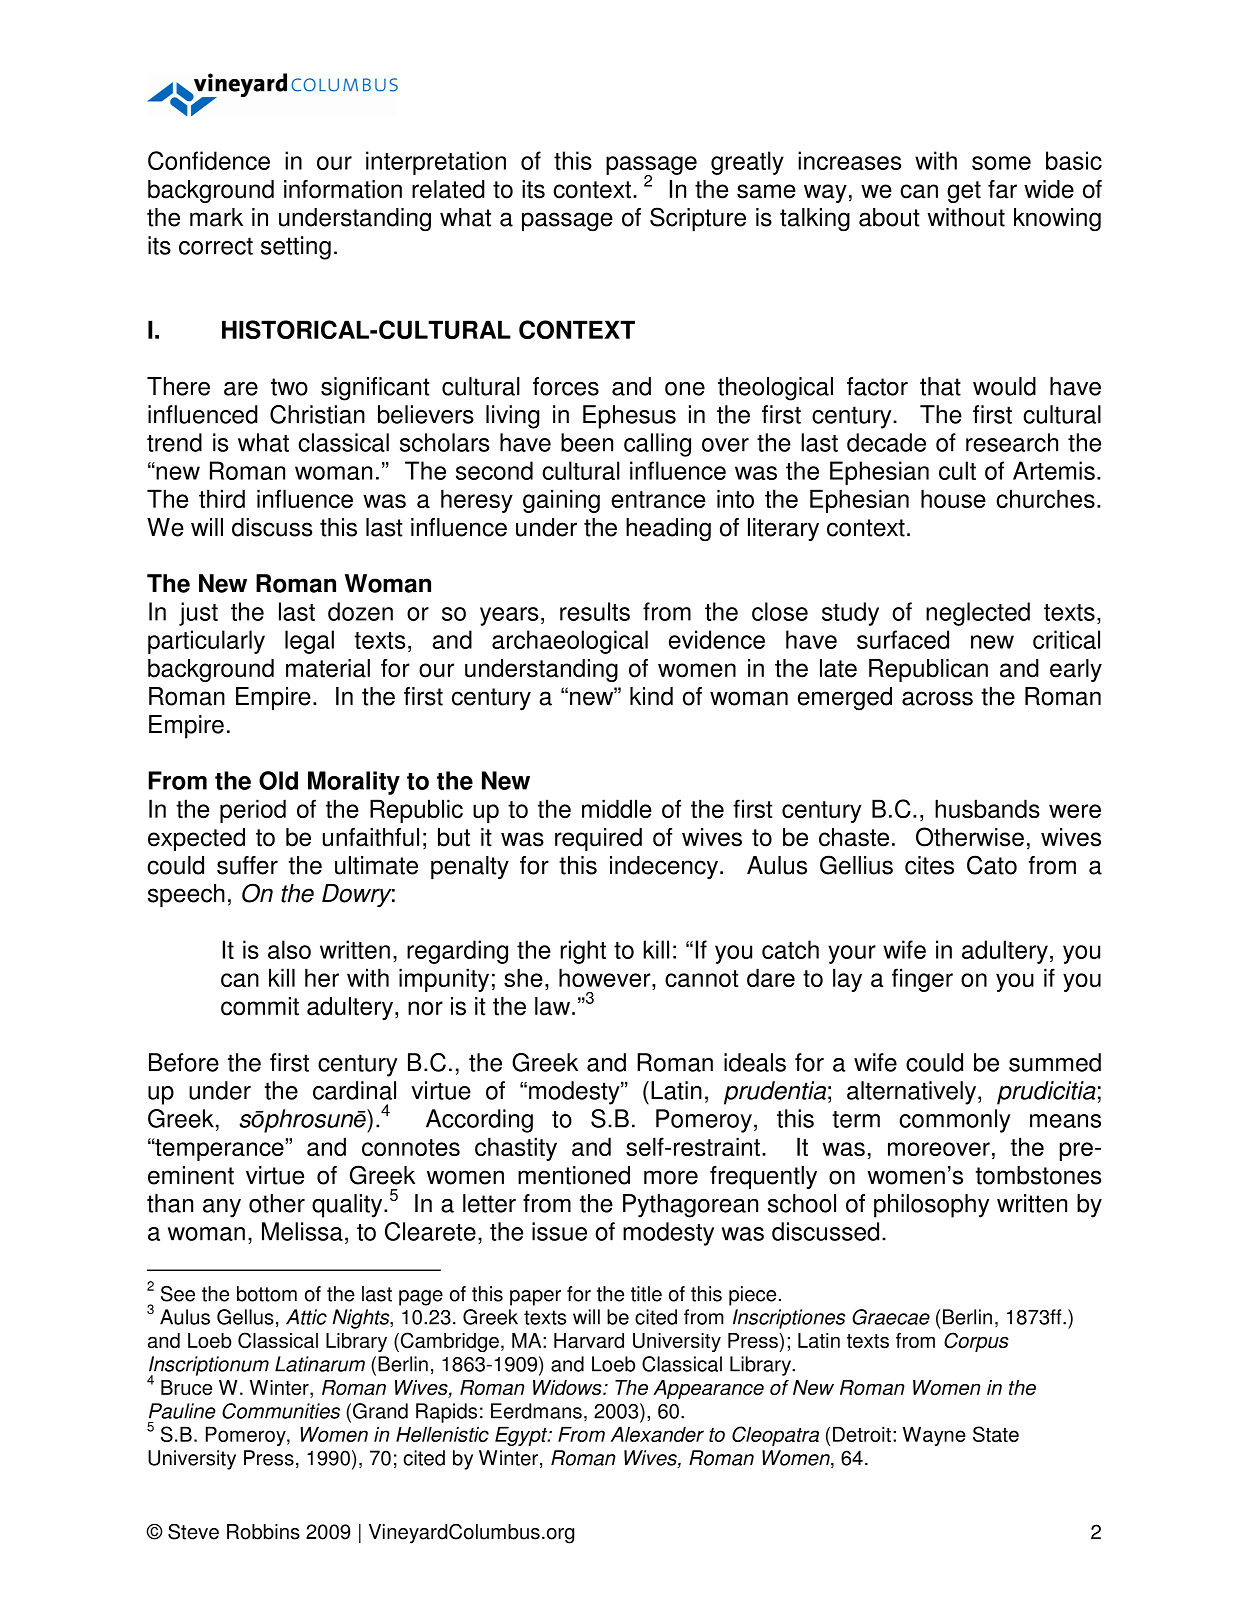  Describe the element at coordinates (222, 498) in the image. I see `third` at that location.
